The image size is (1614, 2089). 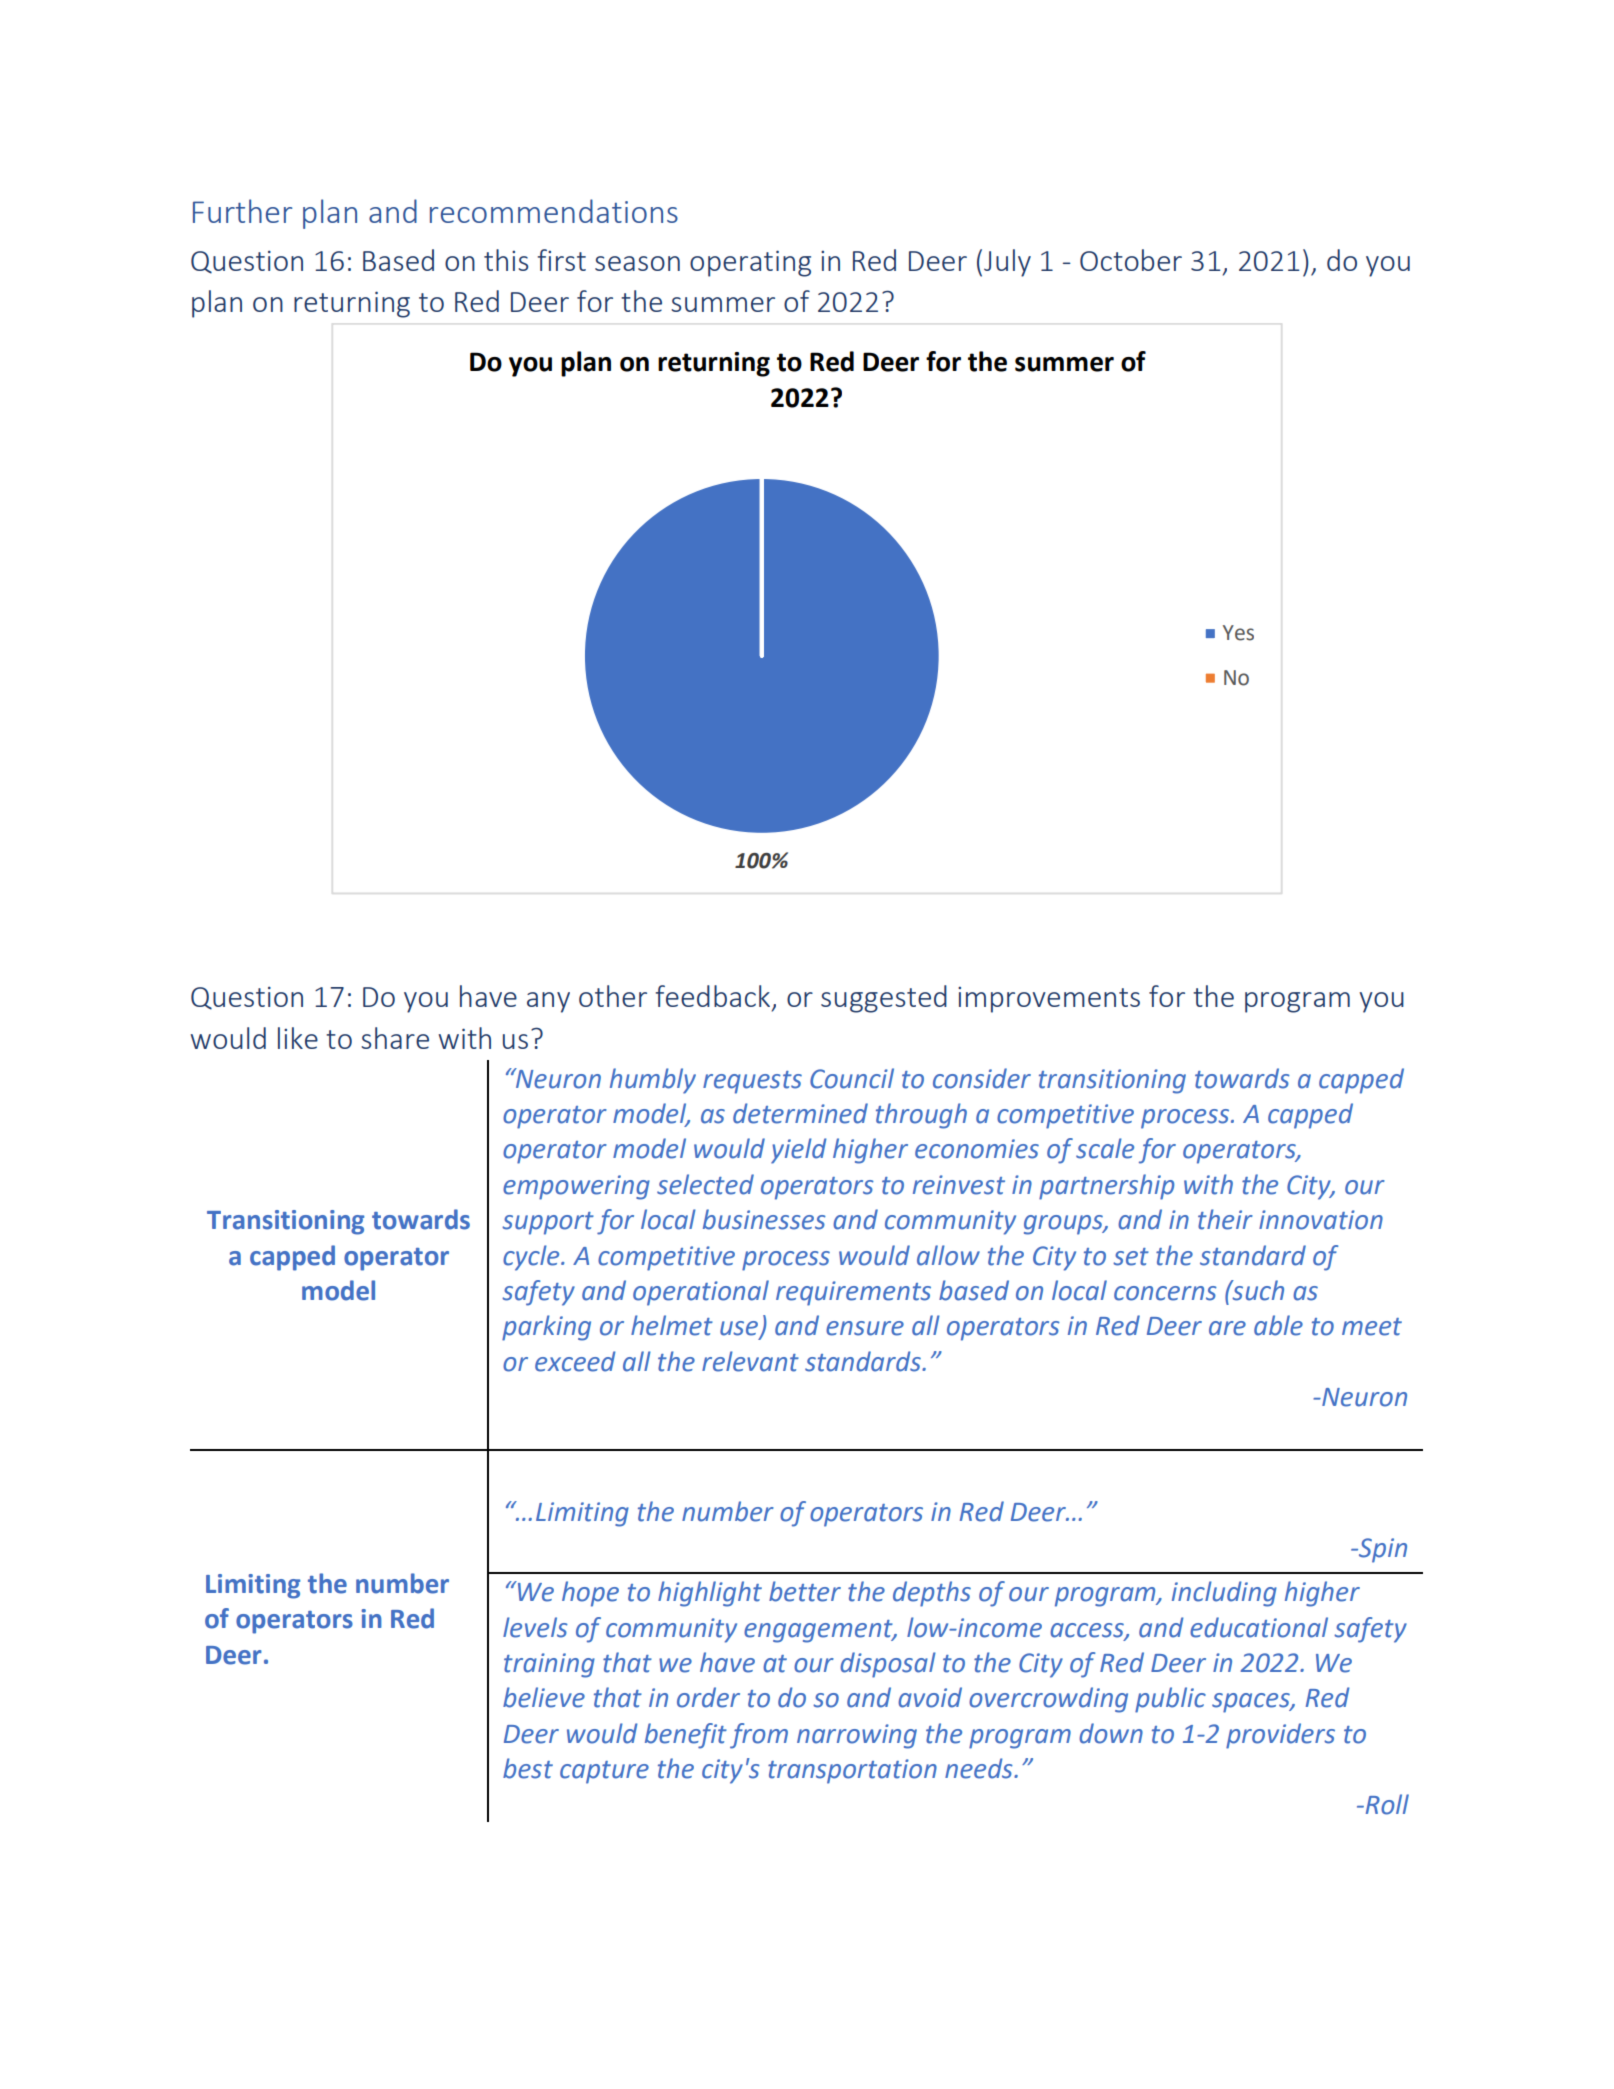 I want to click on relevant, so click(x=750, y=1361).
